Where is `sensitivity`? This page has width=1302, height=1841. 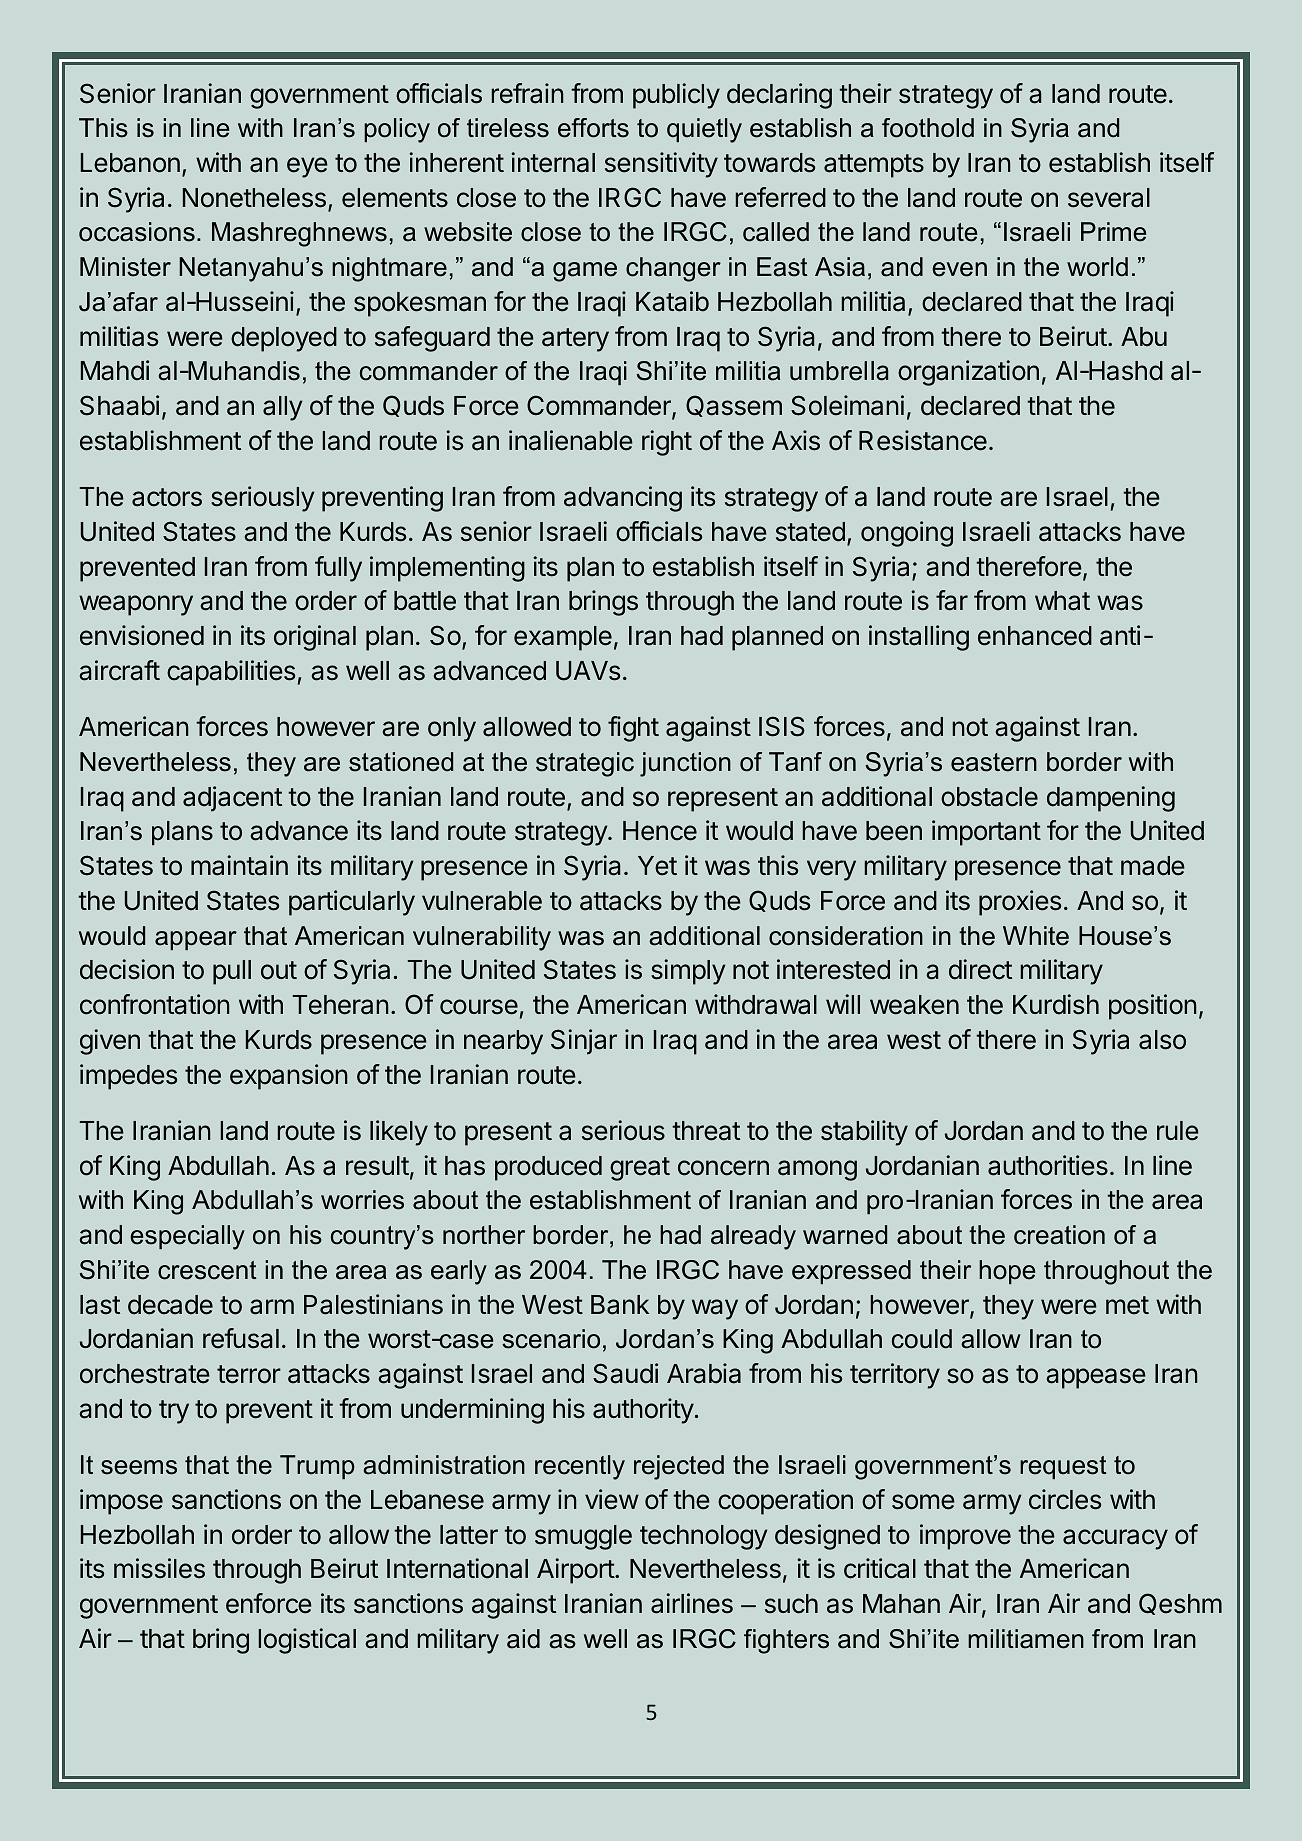 sensitivity is located at coordinates (661, 165).
